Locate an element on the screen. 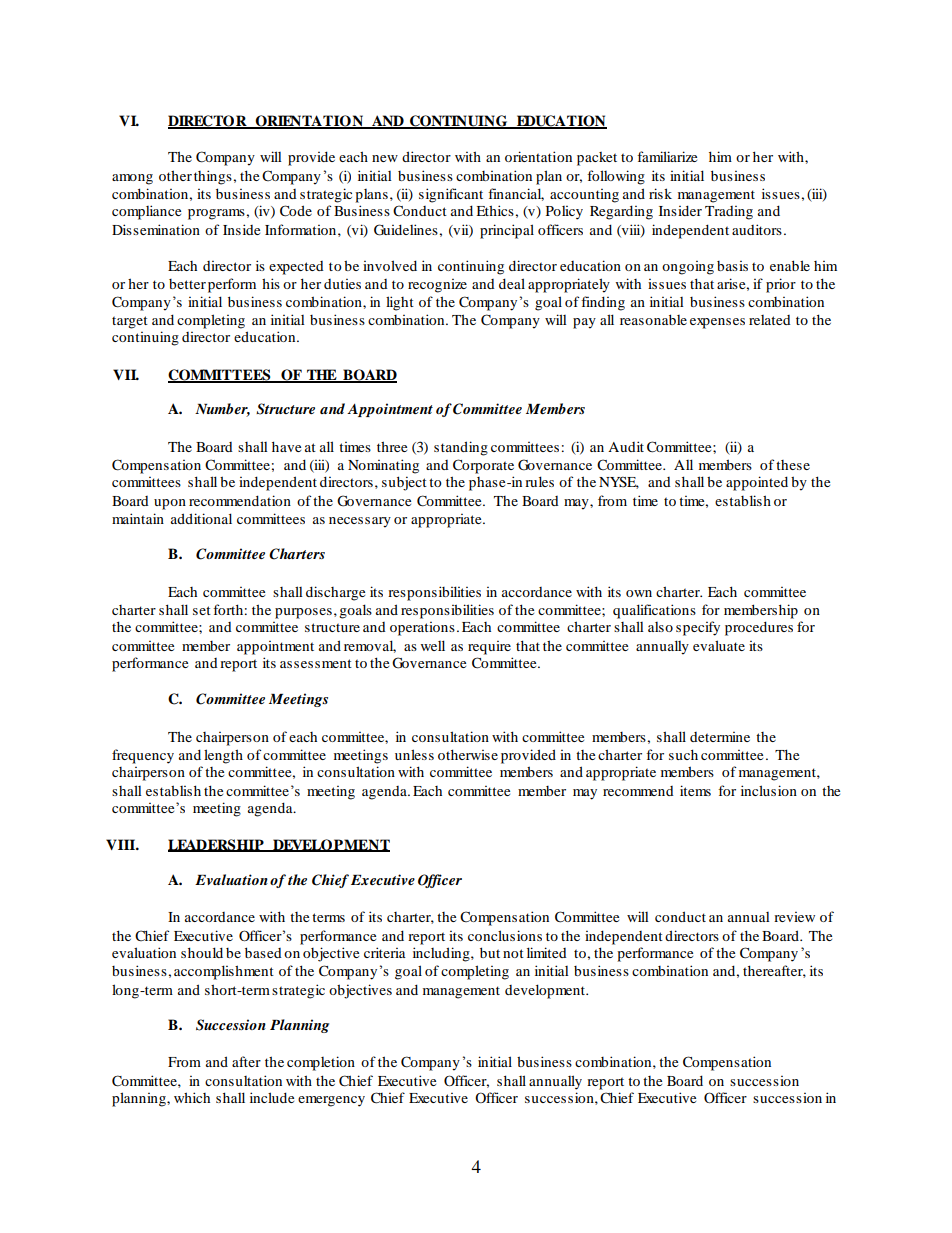 The width and height of the screenshot is (952, 1233). set is located at coordinates (202, 610).
